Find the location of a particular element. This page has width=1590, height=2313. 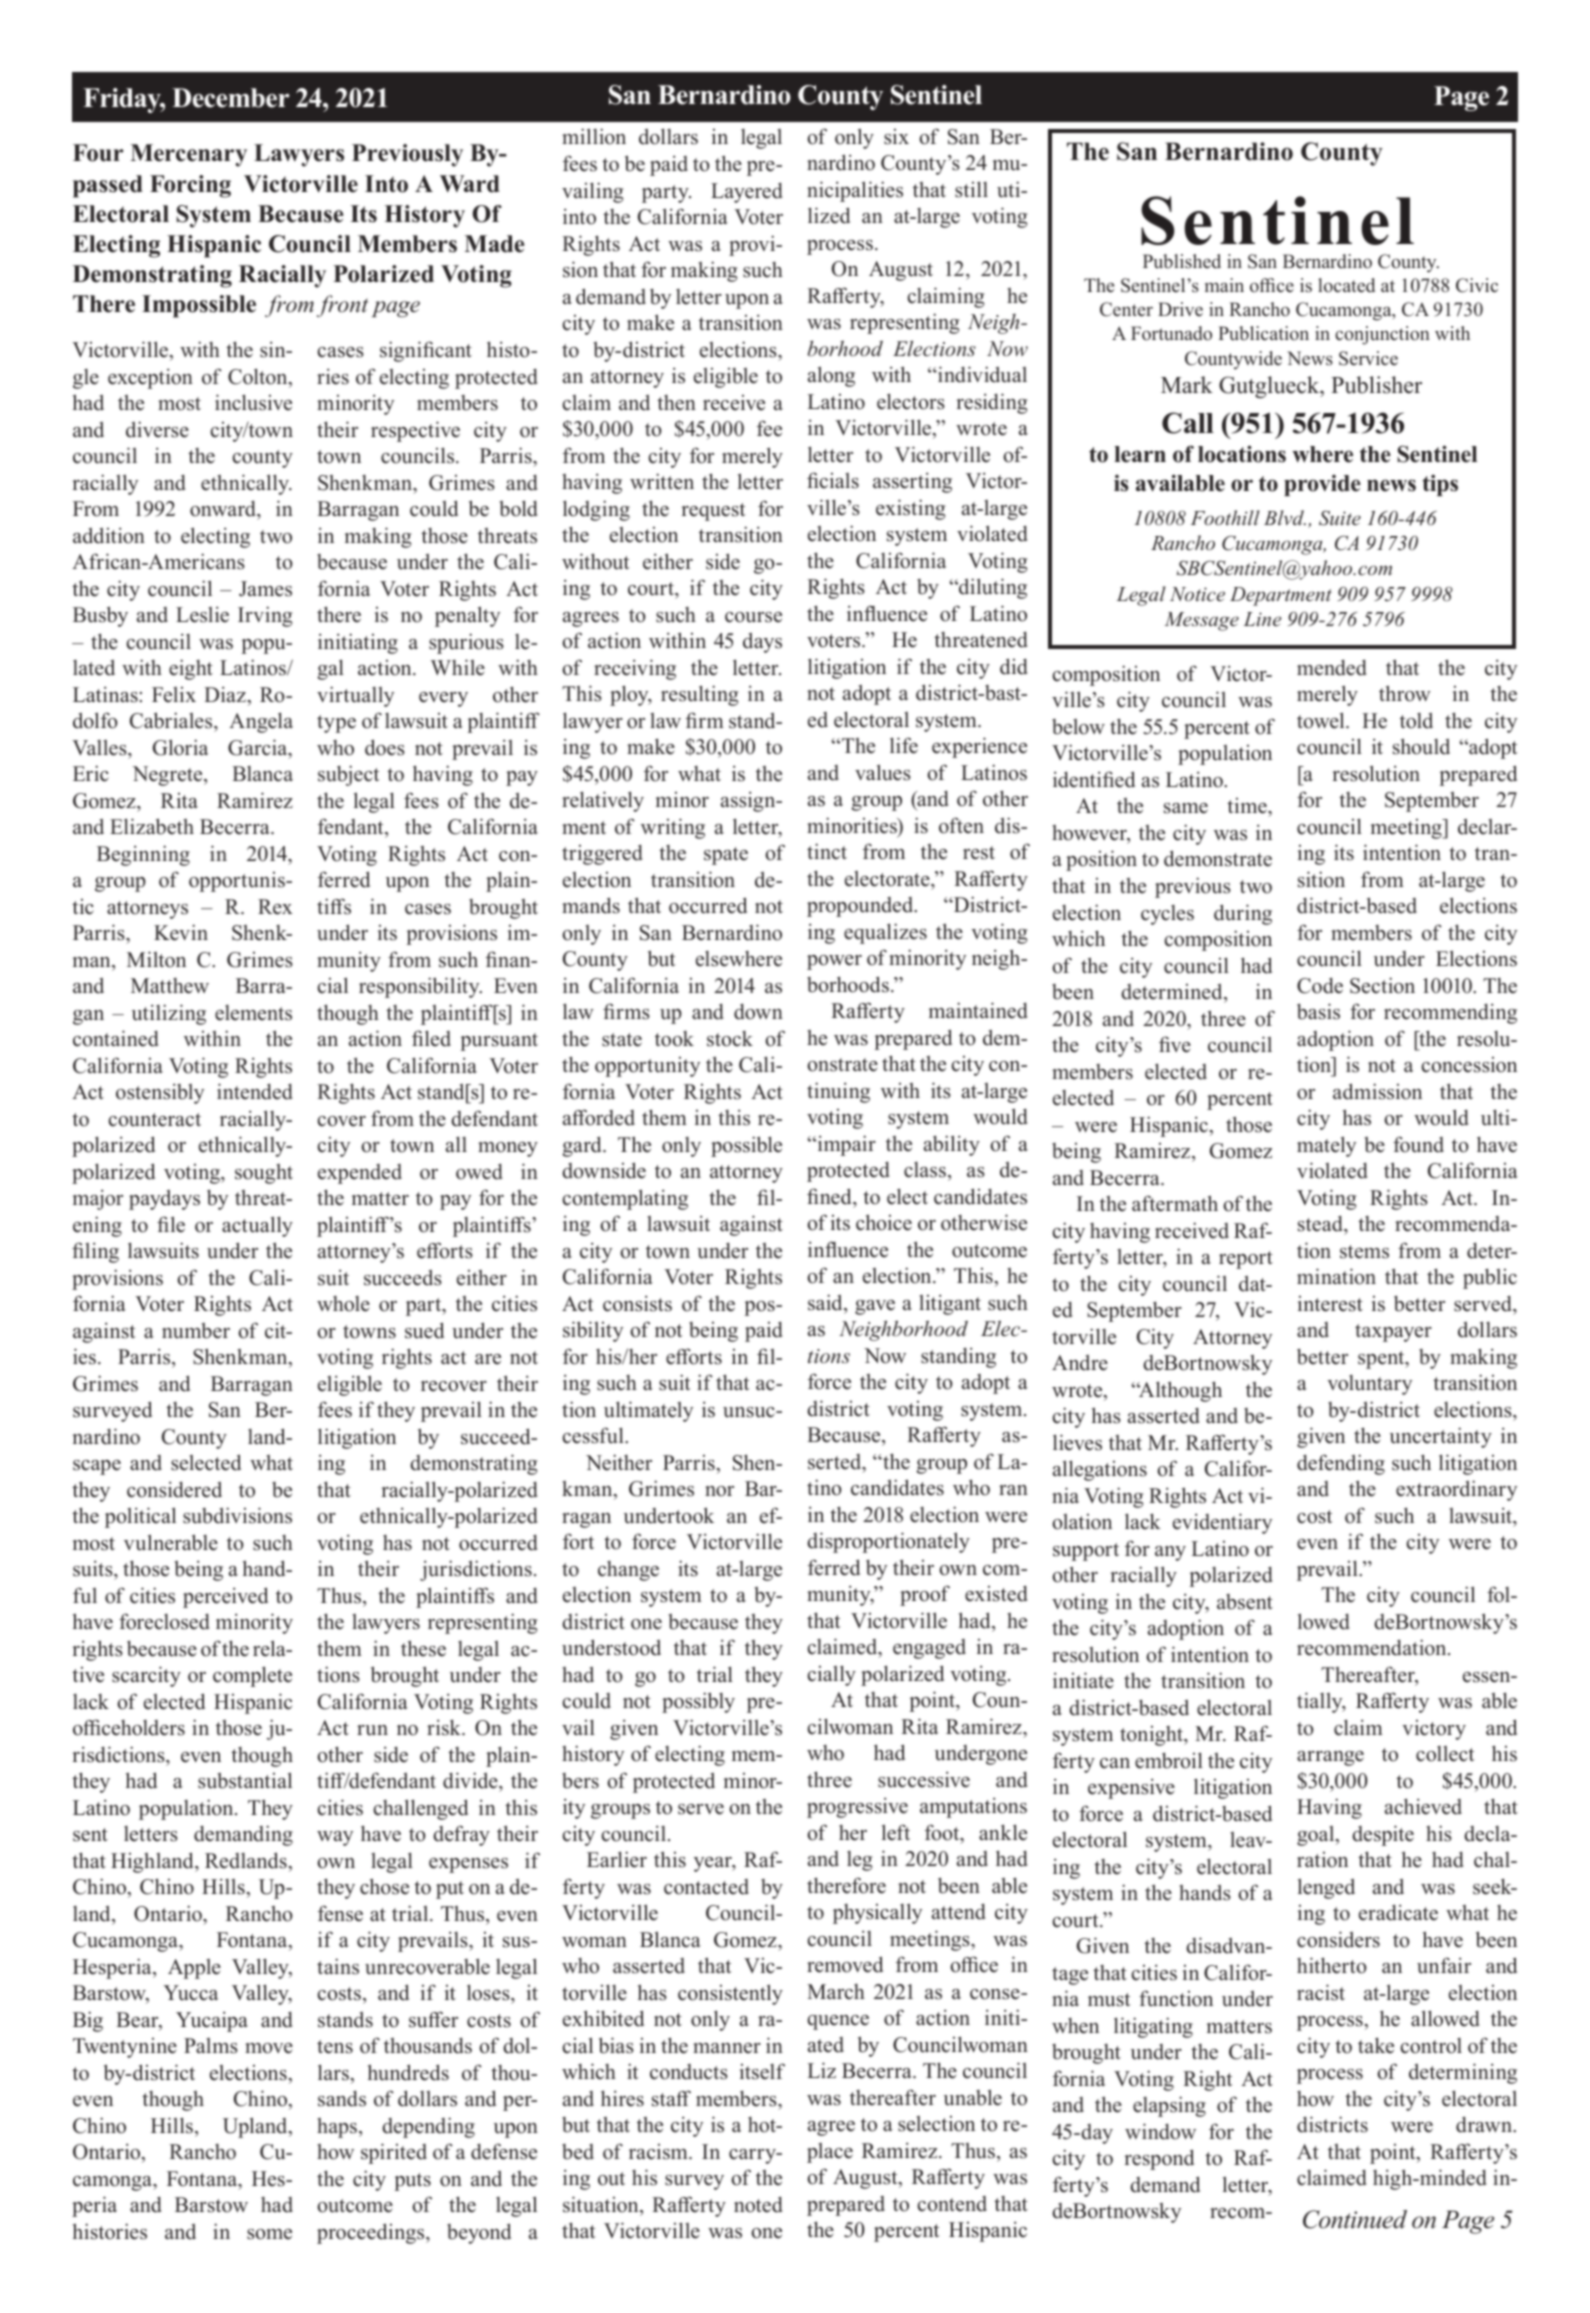

noted is located at coordinates (758, 2204).
